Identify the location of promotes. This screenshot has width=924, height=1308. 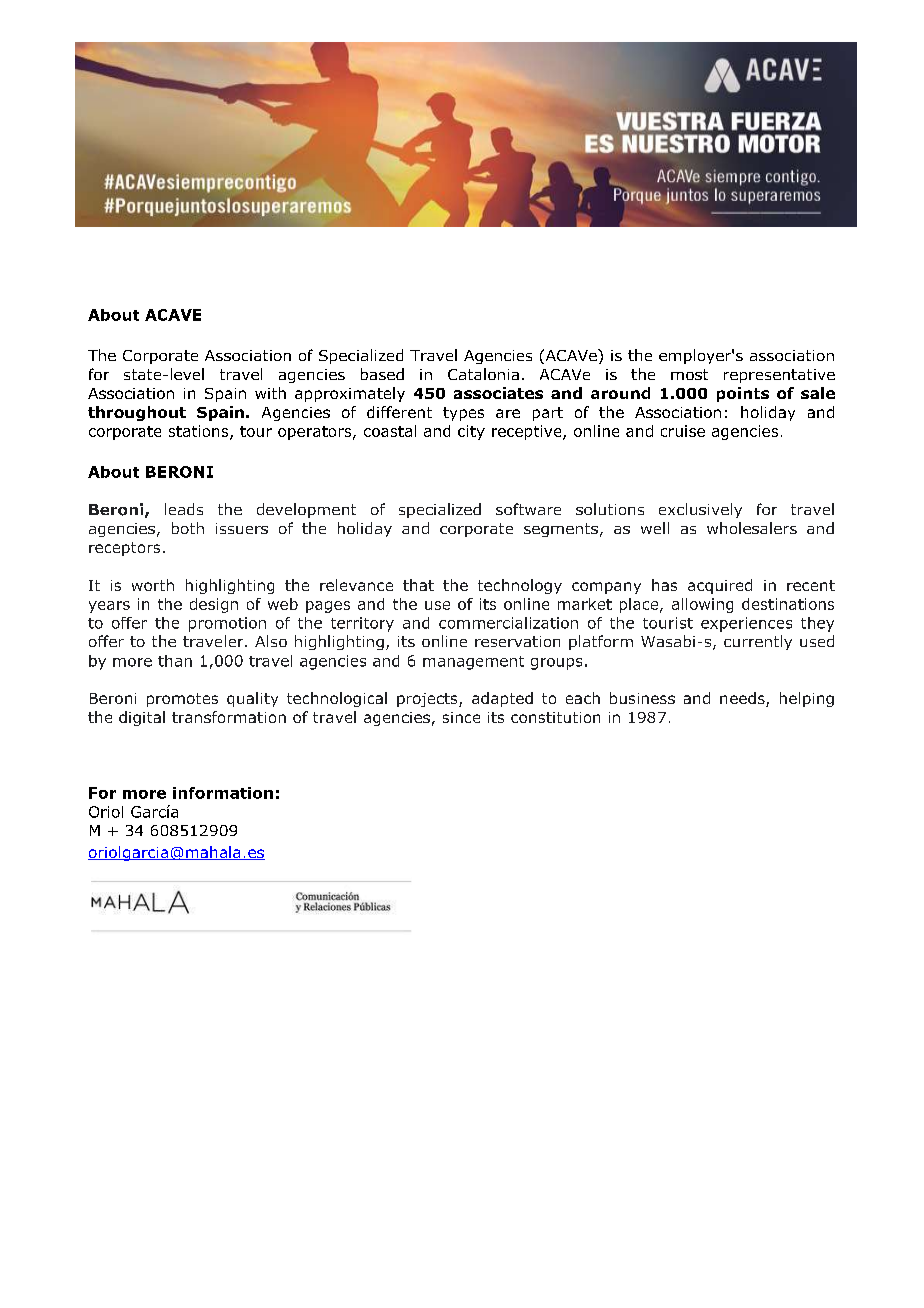
(182, 700).
